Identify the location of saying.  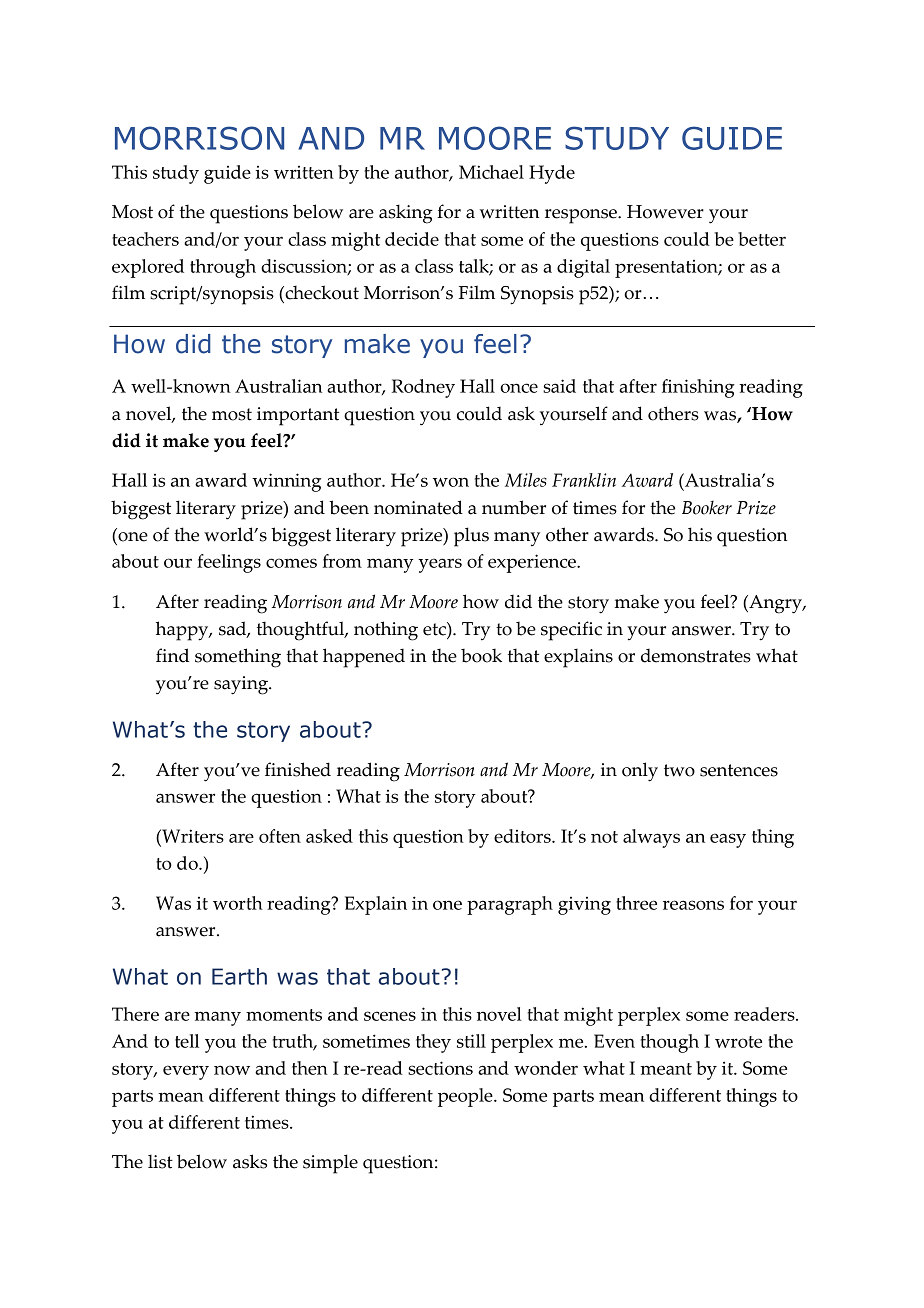
(242, 685).
